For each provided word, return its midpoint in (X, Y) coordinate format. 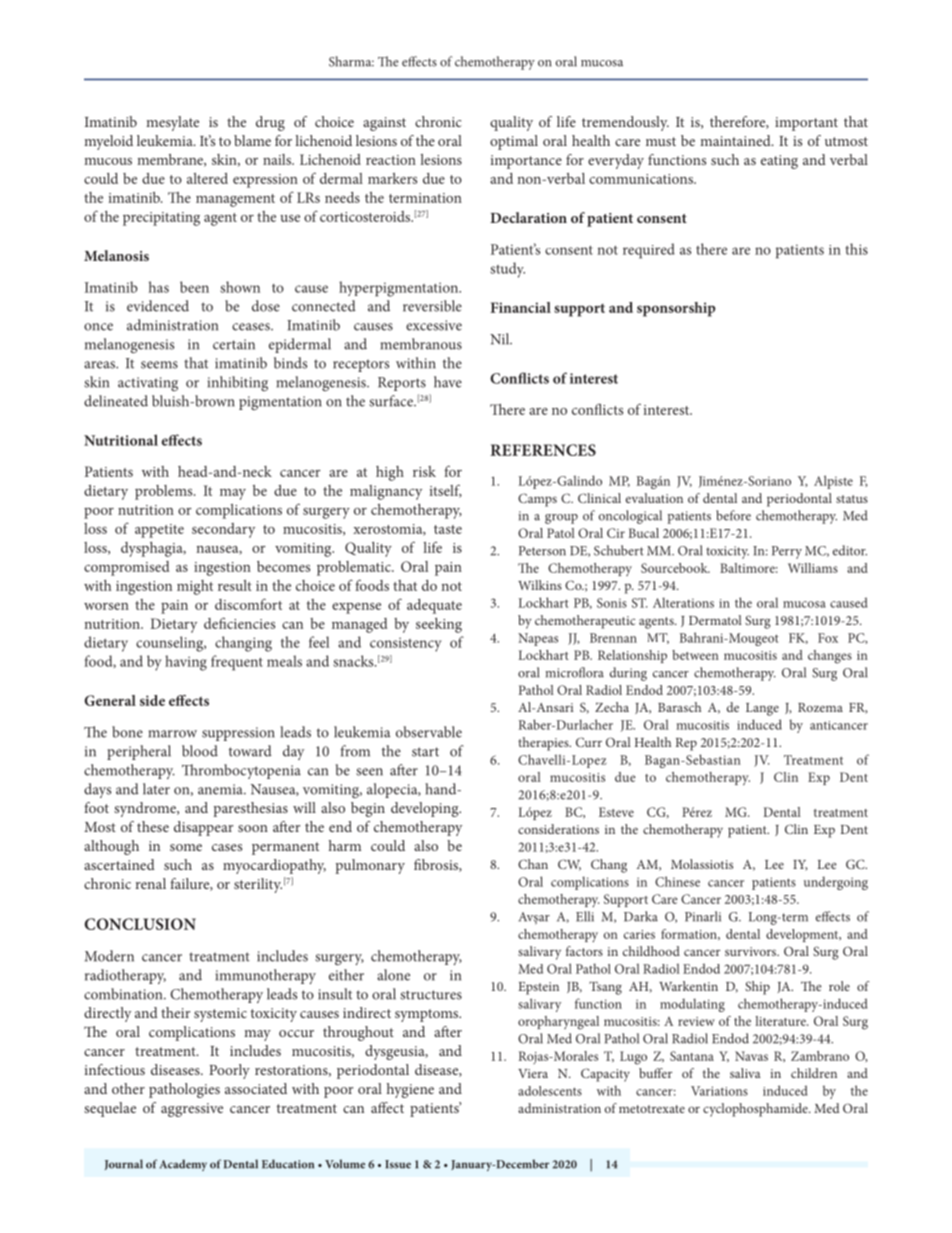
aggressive (192, 1110)
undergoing (836, 883)
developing (426, 809)
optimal (514, 142)
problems (165, 492)
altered (207, 178)
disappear (203, 828)
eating (779, 162)
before (733, 515)
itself (445, 491)
